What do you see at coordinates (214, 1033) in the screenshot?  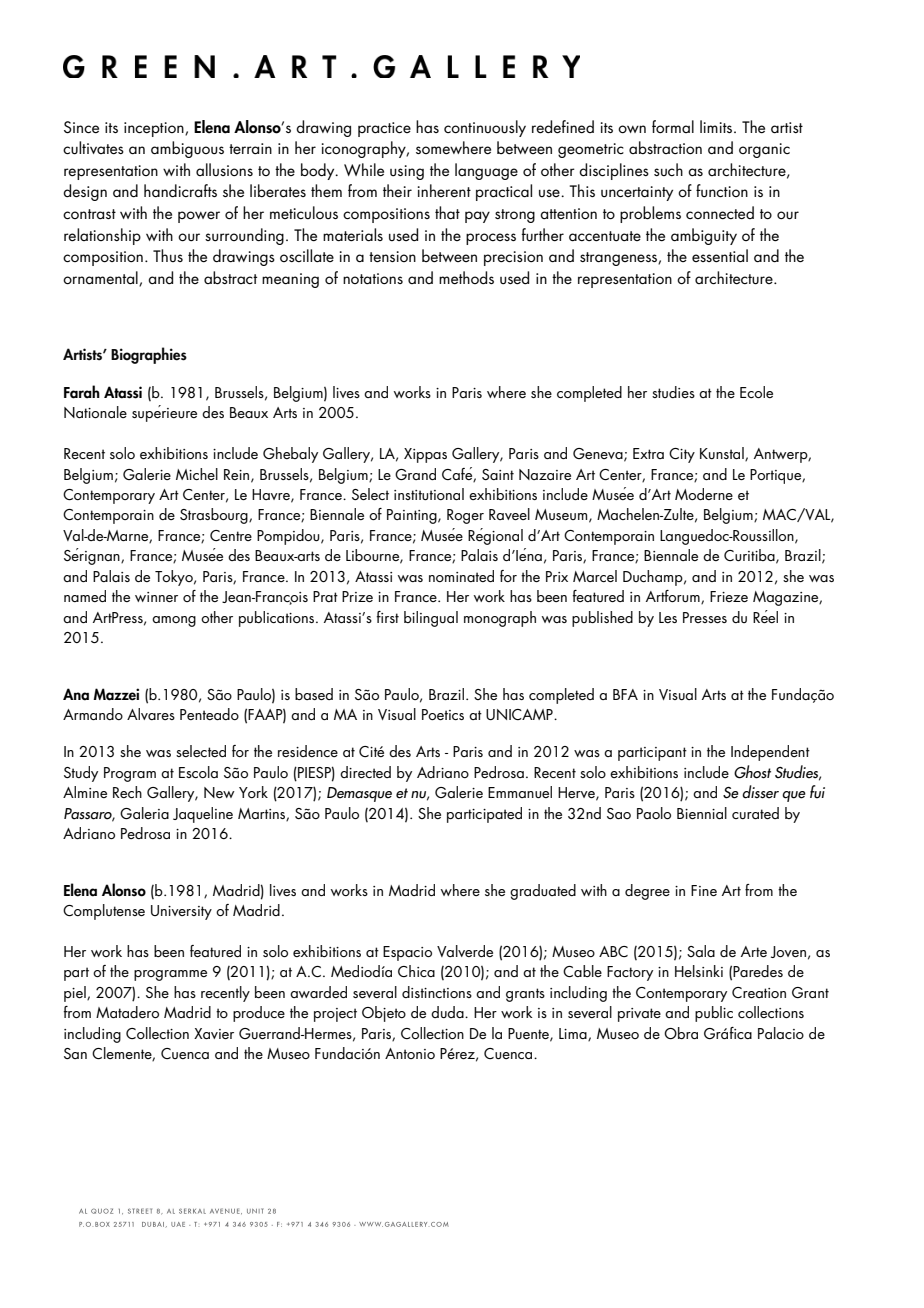 I see `Xavier` at bounding box center [214, 1033].
